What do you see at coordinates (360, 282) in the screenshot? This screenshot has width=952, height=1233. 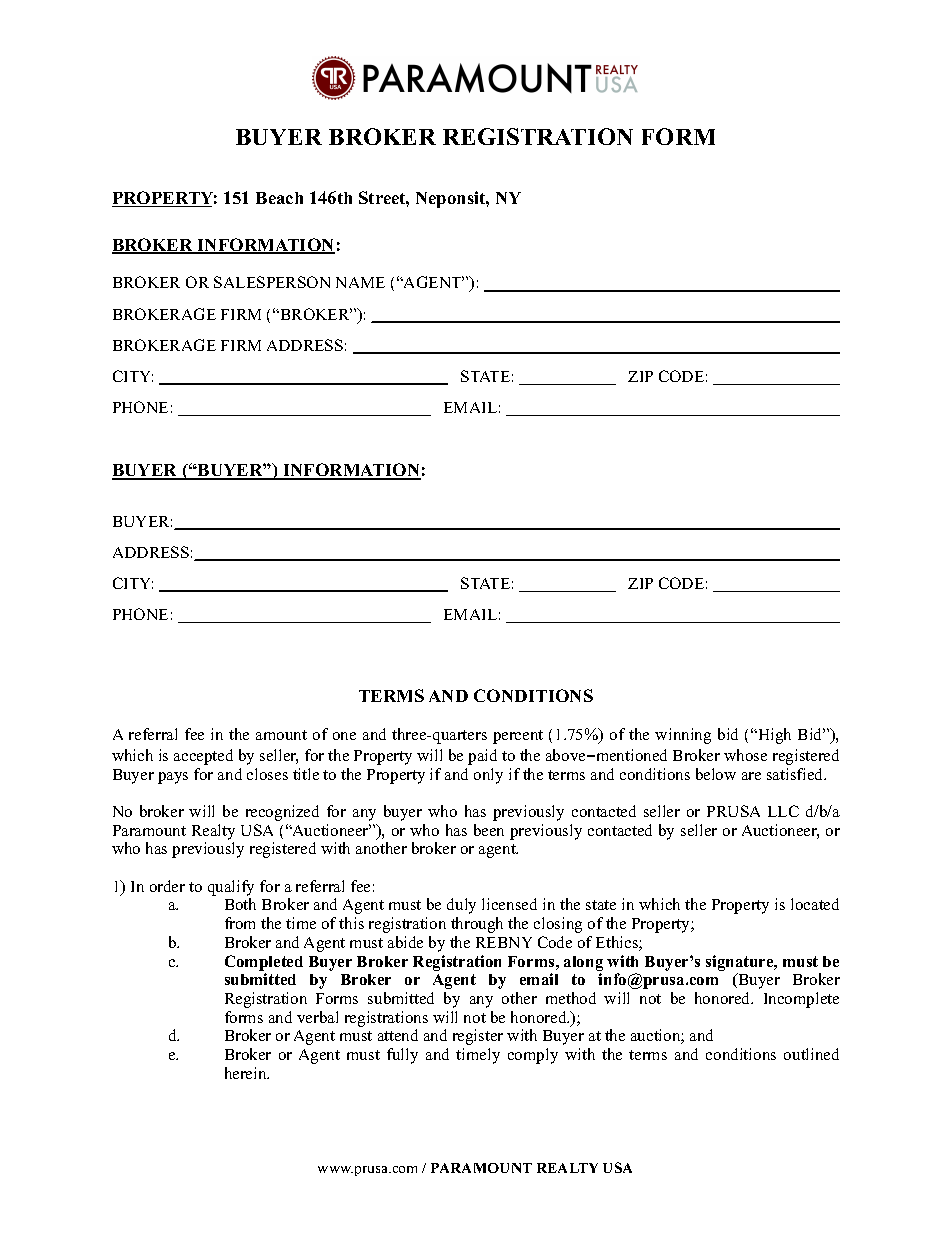 I see `NAME` at bounding box center [360, 282].
